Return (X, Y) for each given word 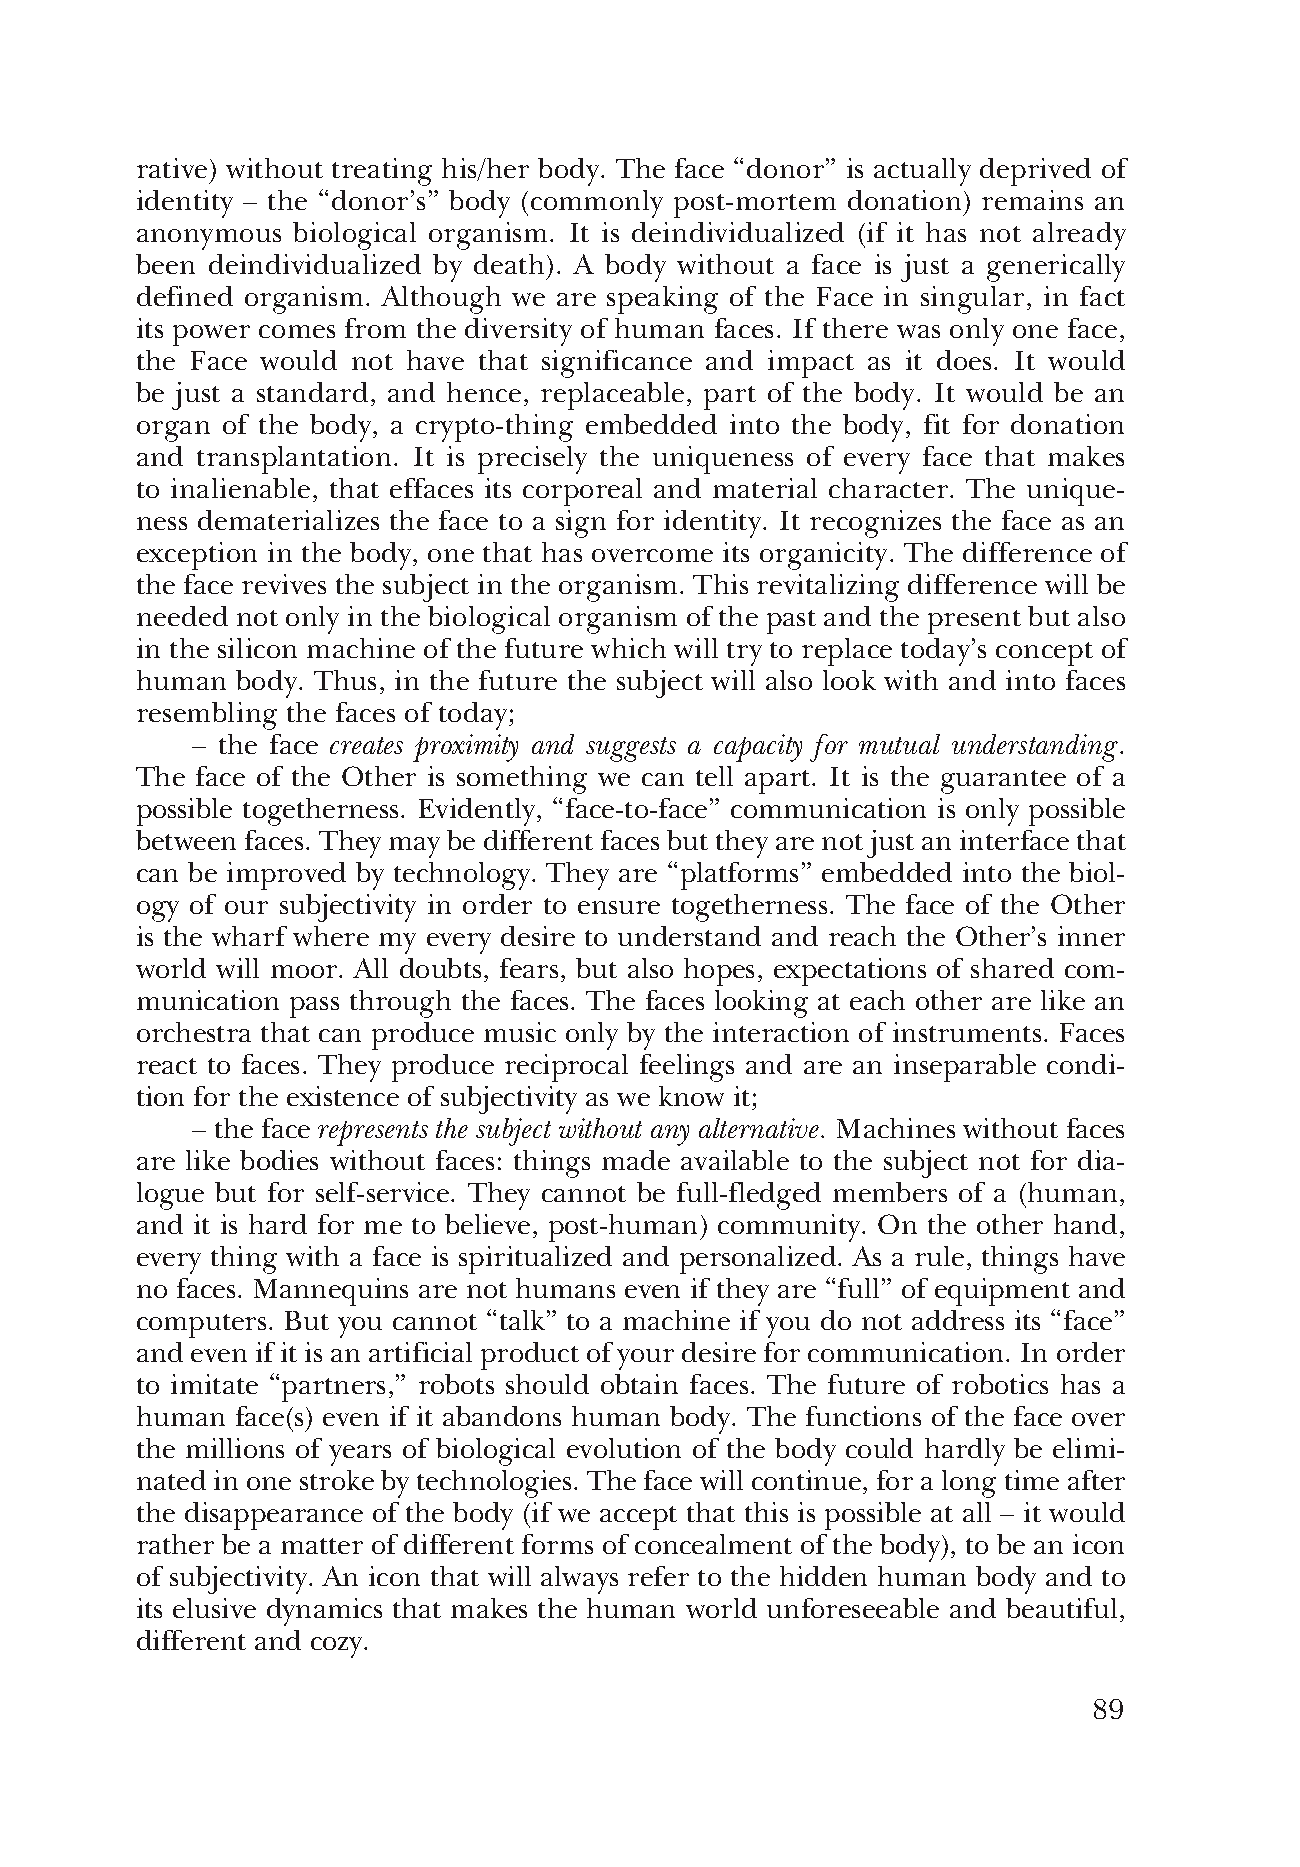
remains (1032, 200)
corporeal (582, 492)
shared (1012, 968)
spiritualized (535, 1260)
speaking (662, 300)
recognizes (875, 524)
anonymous (209, 239)
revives (284, 584)
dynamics (324, 1612)
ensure (619, 907)
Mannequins (331, 1292)
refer (658, 1576)
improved (286, 876)
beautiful (1061, 1608)
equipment (1002, 1292)
